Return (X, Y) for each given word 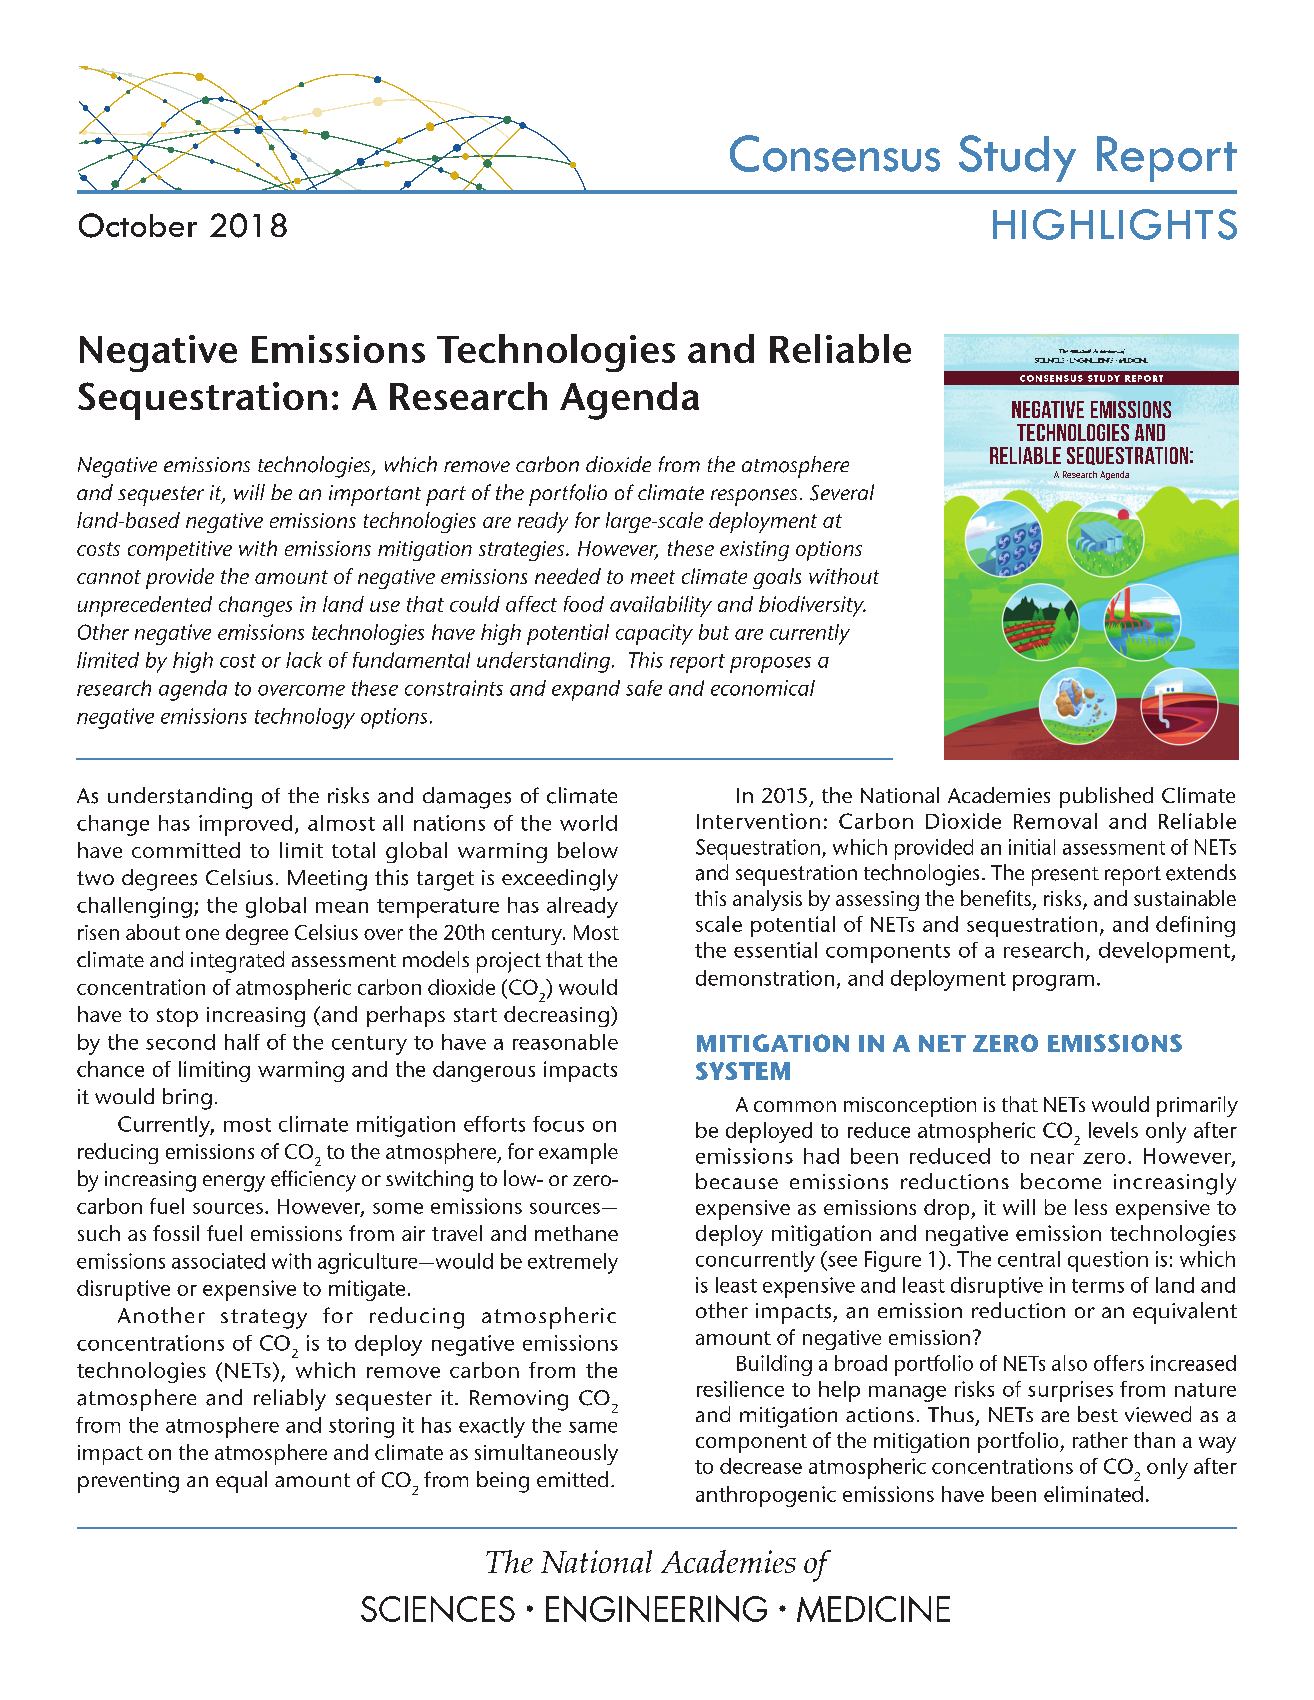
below (588, 850)
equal (241, 1482)
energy (234, 1183)
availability (661, 606)
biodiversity (812, 606)
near (1052, 1158)
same (593, 1427)
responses (754, 497)
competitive (180, 551)
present (1065, 876)
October (138, 225)
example (578, 1153)
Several (842, 492)
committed (186, 850)
